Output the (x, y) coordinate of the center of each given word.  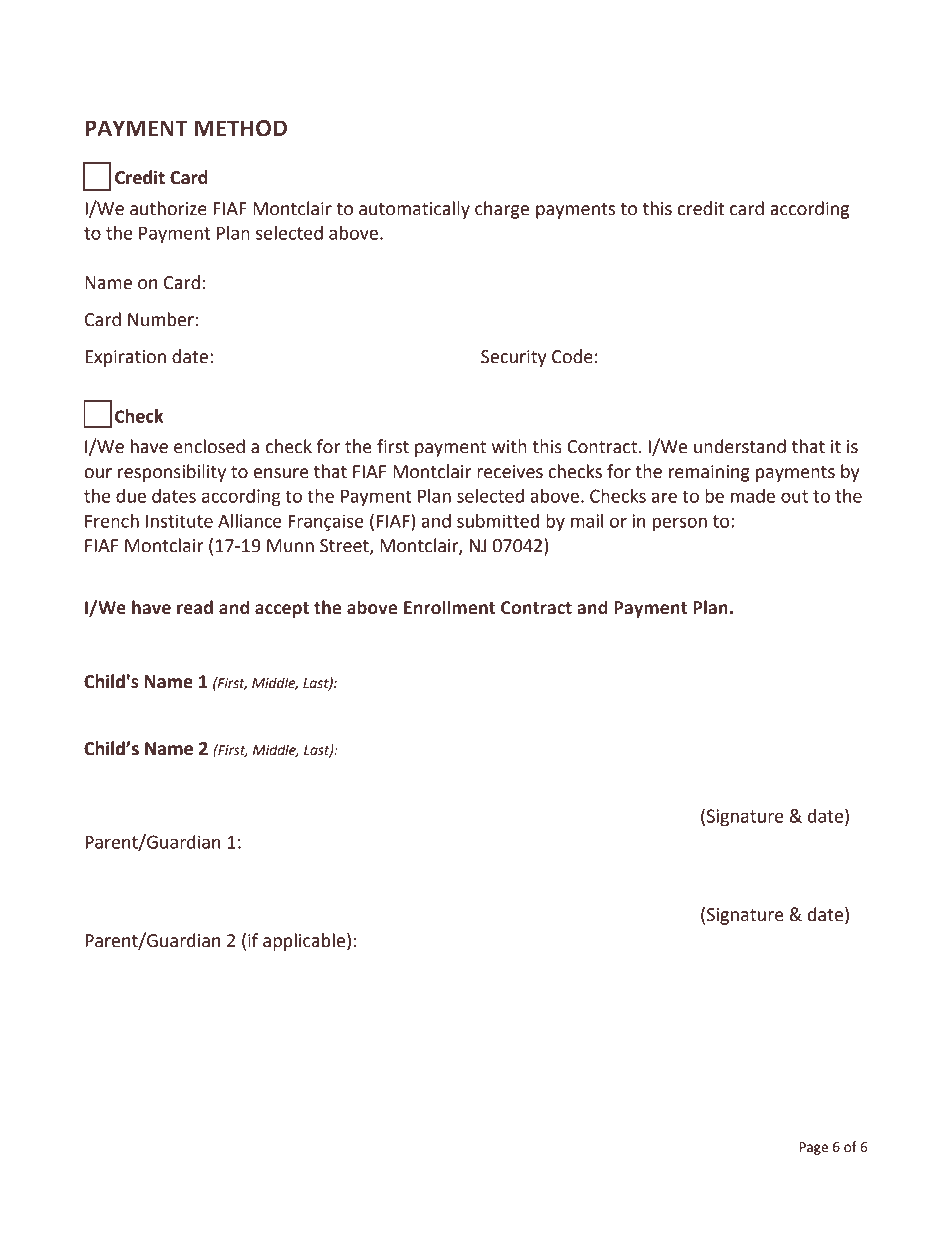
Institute (179, 521)
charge (502, 210)
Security (513, 358)
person (680, 524)
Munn (290, 546)
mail (587, 521)
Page (813, 1148)
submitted (498, 521)
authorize (168, 208)
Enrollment (449, 607)
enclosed (209, 446)
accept (282, 610)
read (195, 607)
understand (740, 446)
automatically (414, 210)
